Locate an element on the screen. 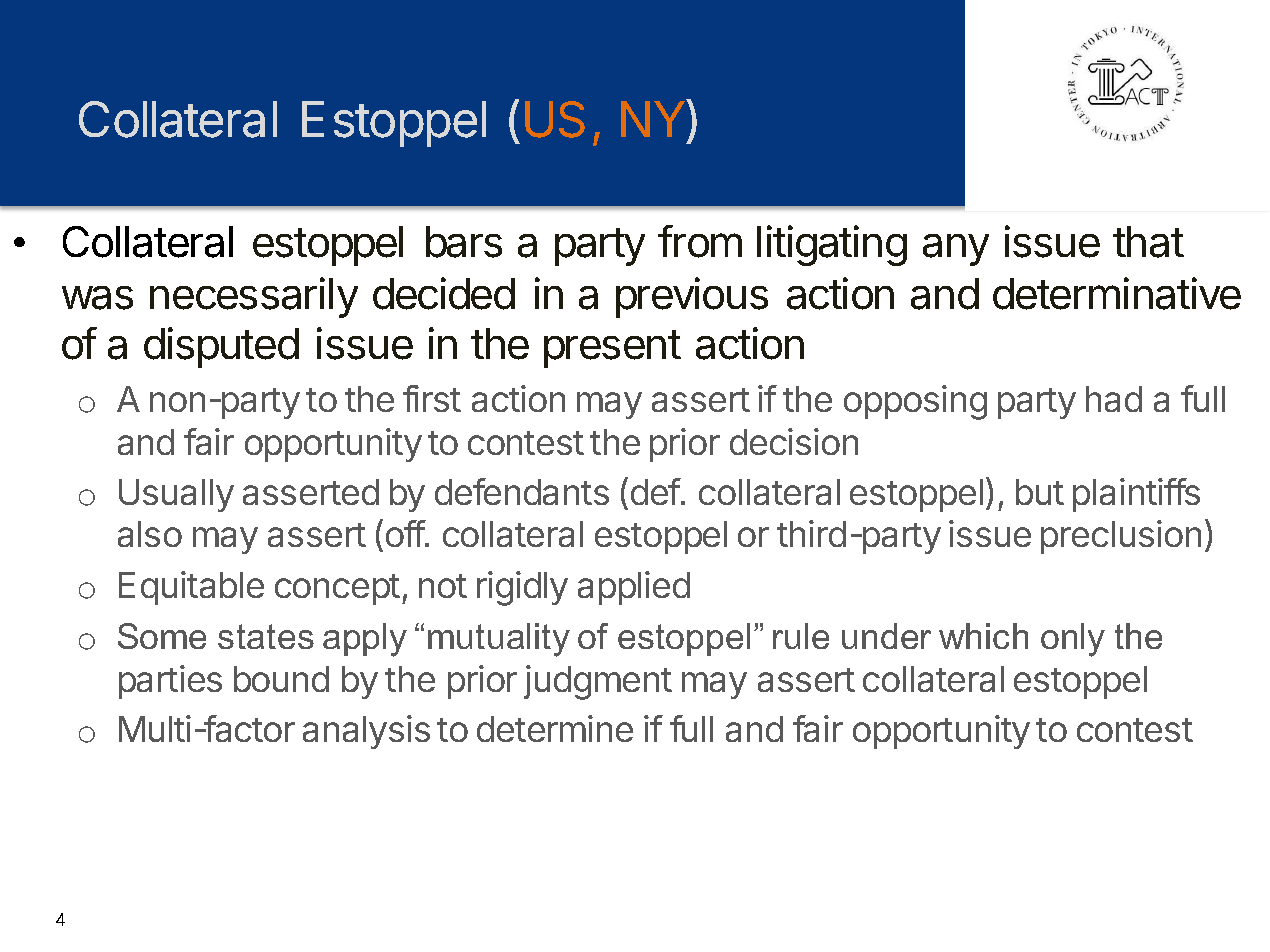  necessarily is located at coordinates (254, 297).
